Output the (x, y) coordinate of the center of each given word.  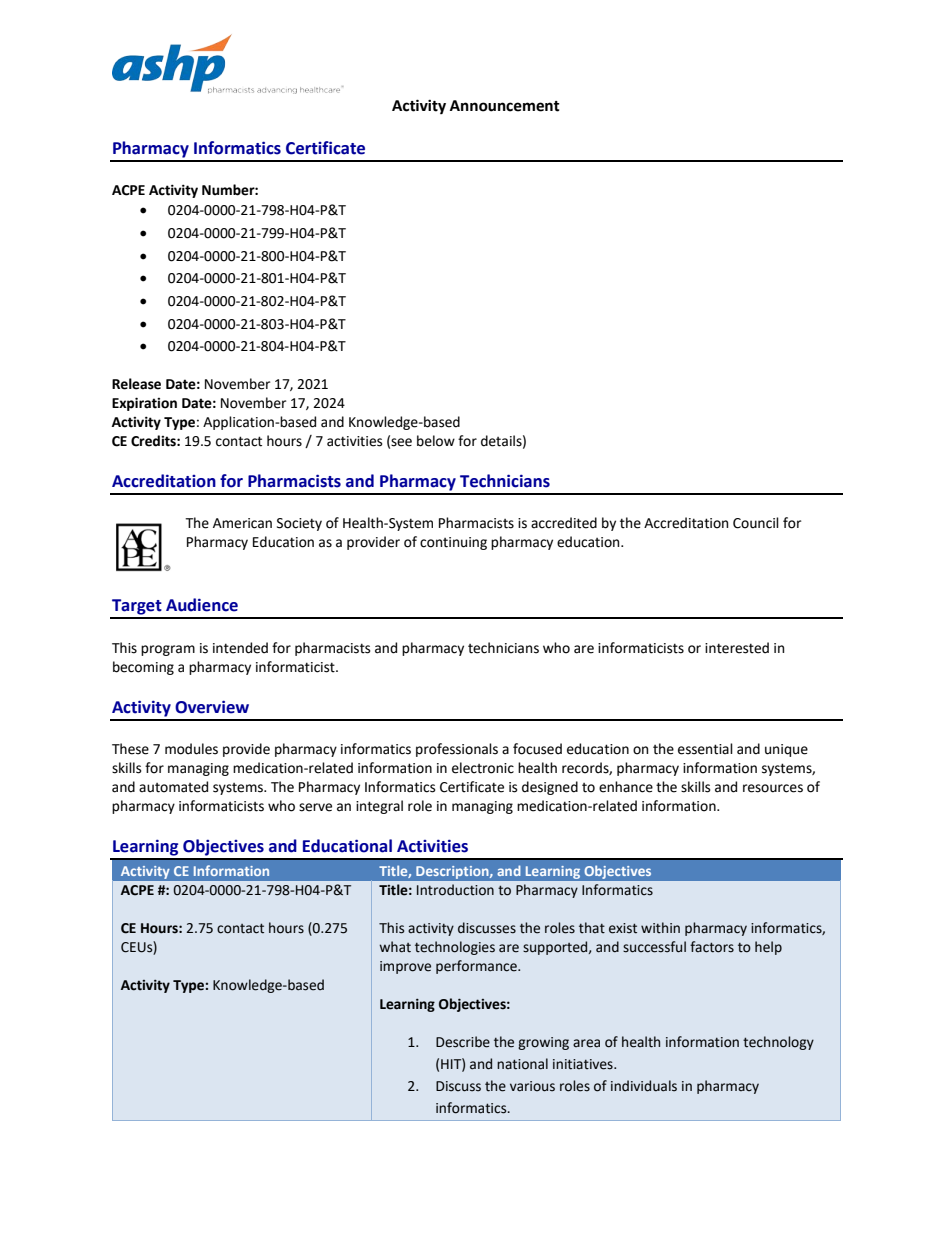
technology (778, 1043)
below (436, 441)
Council (756, 523)
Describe (463, 1042)
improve (405, 967)
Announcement (505, 106)
